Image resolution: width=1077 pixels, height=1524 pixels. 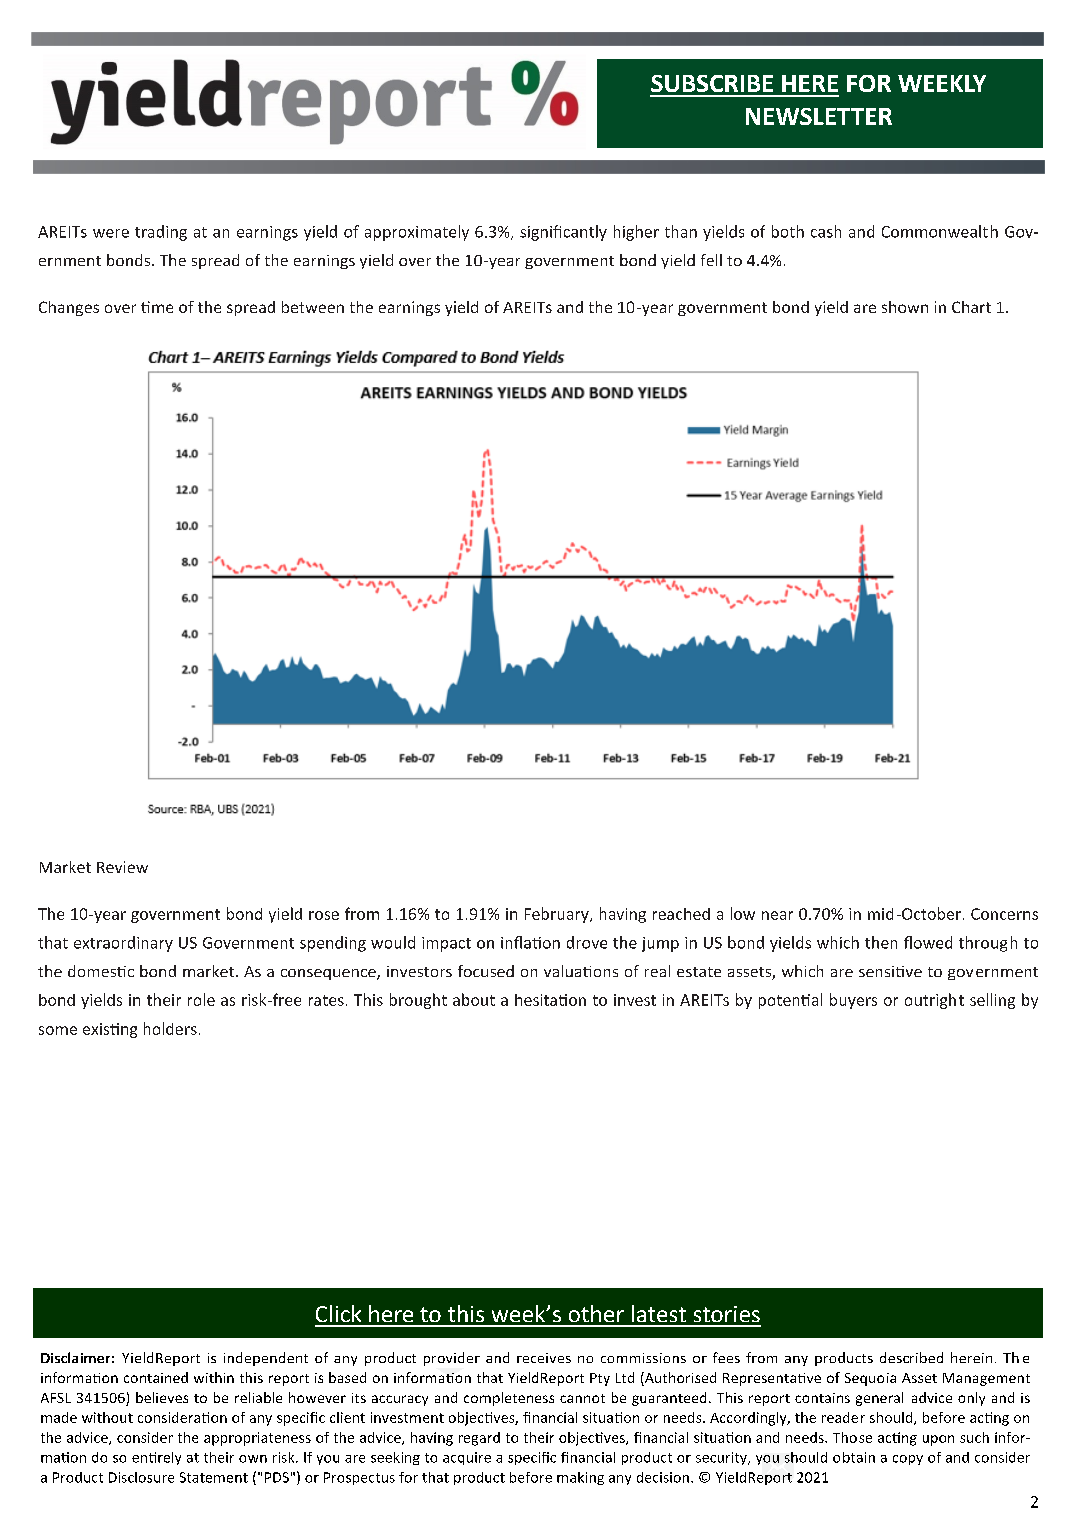 I want to click on copy, so click(x=908, y=1460).
